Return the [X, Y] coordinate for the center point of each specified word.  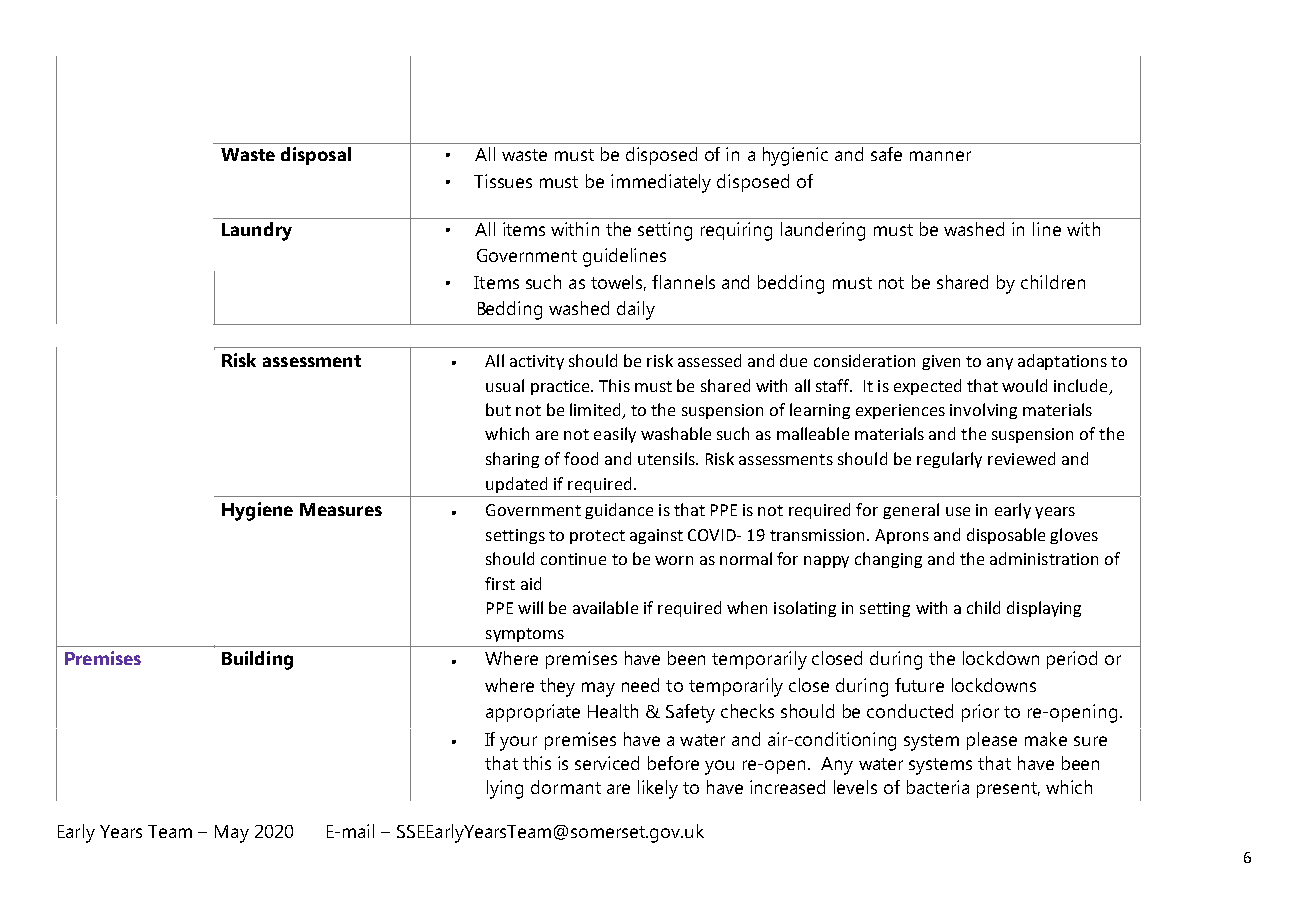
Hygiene [257, 511]
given [941, 362]
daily [636, 310]
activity [537, 362]
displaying [1044, 609]
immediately [661, 183]
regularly [949, 460]
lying [505, 789]
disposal [316, 156]
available [605, 607]
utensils [667, 458]
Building [257, 660]
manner [940, 156]
